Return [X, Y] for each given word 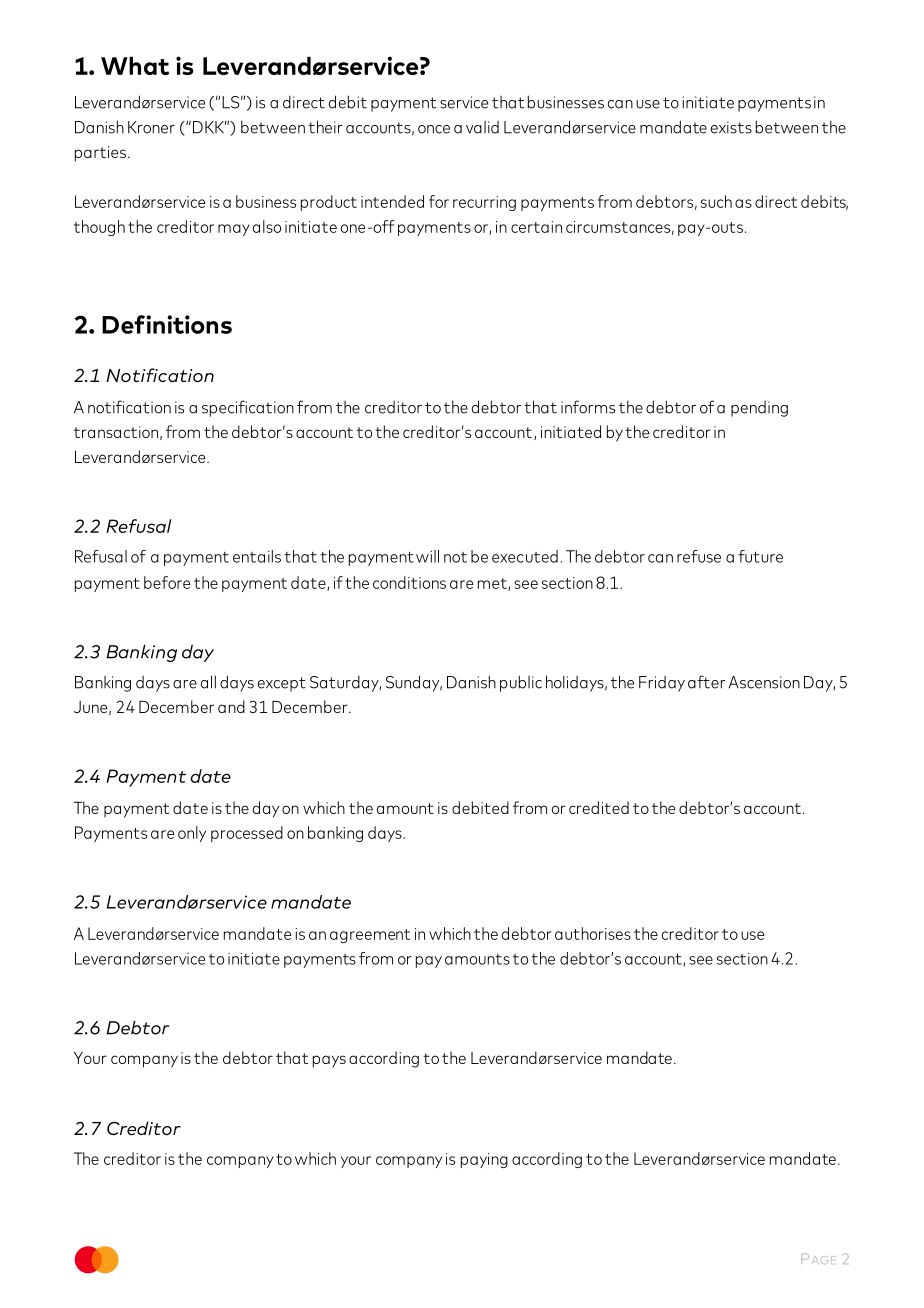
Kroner [151, 127]
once [434, 129]
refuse [699, 556]
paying [484, 1160]
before [167, 582]
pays [329, 1061]
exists [731, 127]
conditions [409, 582]
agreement [370, 936]
